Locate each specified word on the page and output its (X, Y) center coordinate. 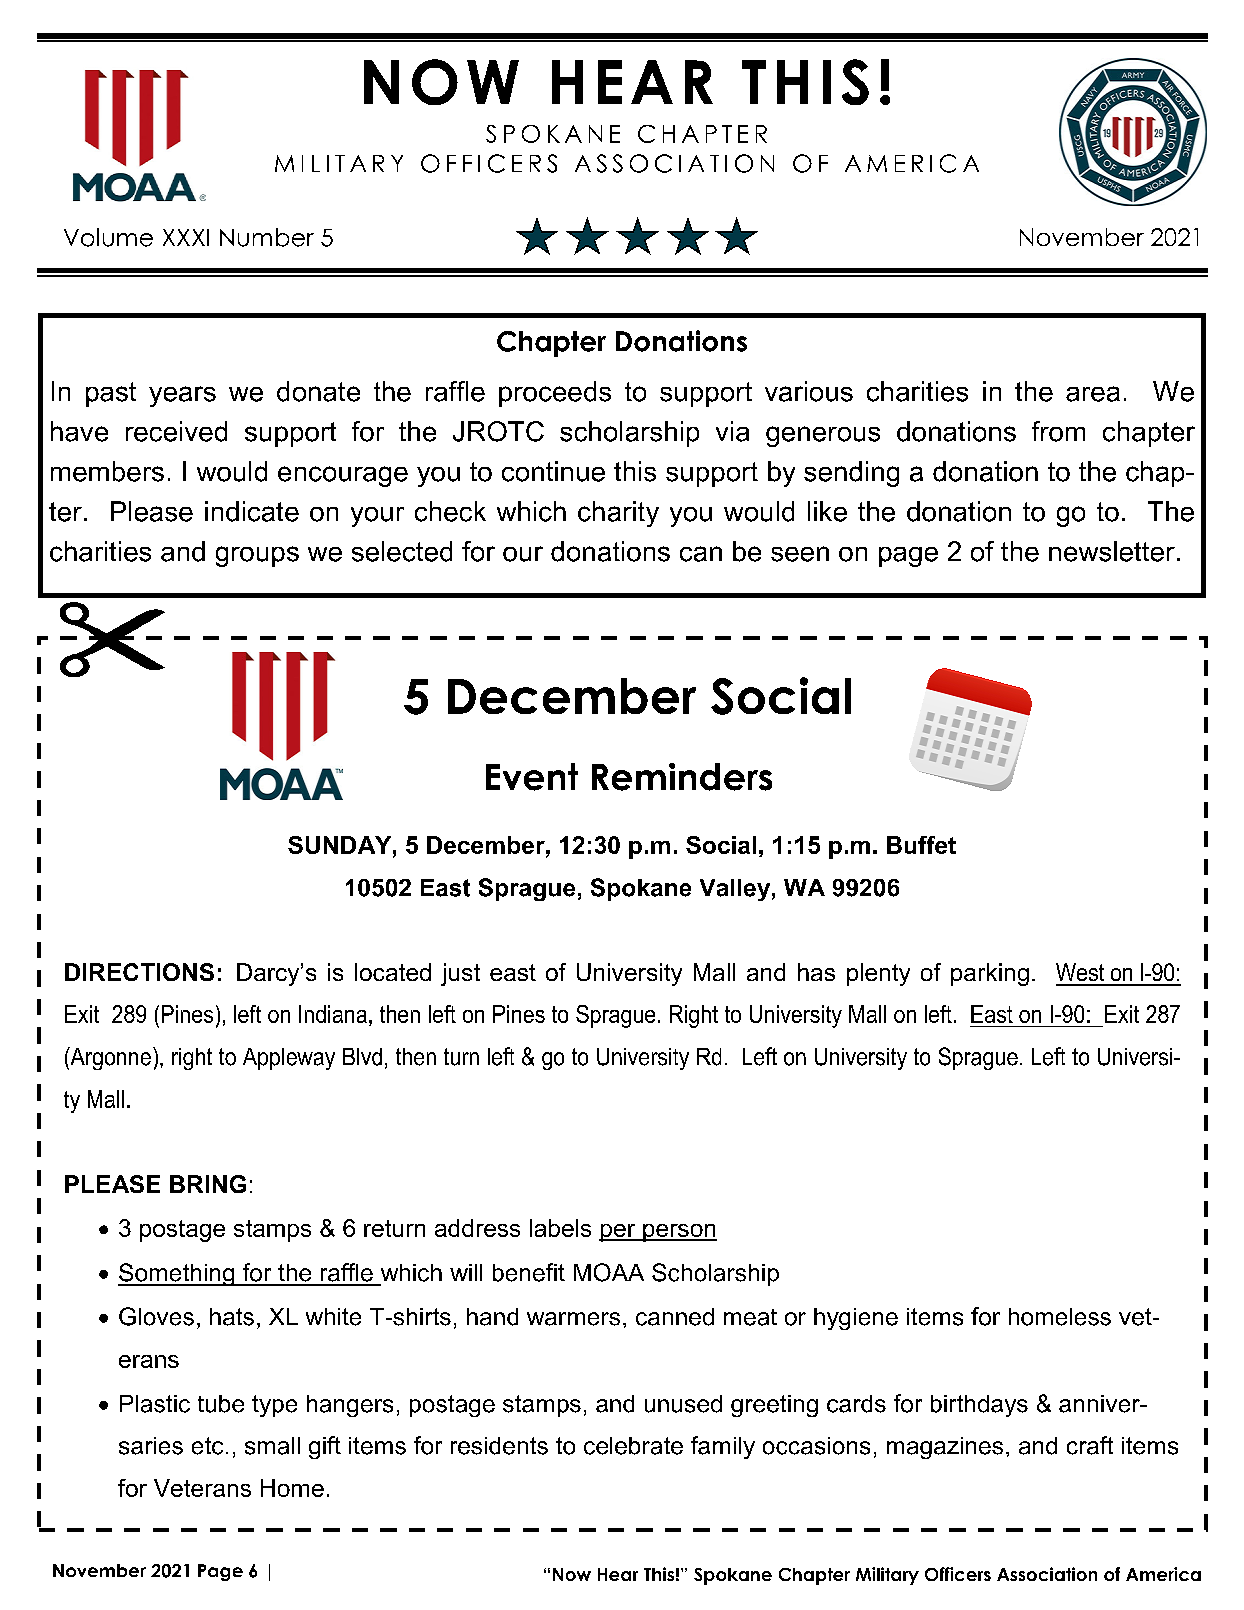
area (1093, 394)
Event (532, 777)
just (460, 974)
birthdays (979, 1406)
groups (257, 556)
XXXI (186, 237)
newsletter (1112, 551)
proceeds (555, 394)
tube (221, 1404)
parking (990, 974)
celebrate (633, 1446)
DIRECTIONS (139, 972)
